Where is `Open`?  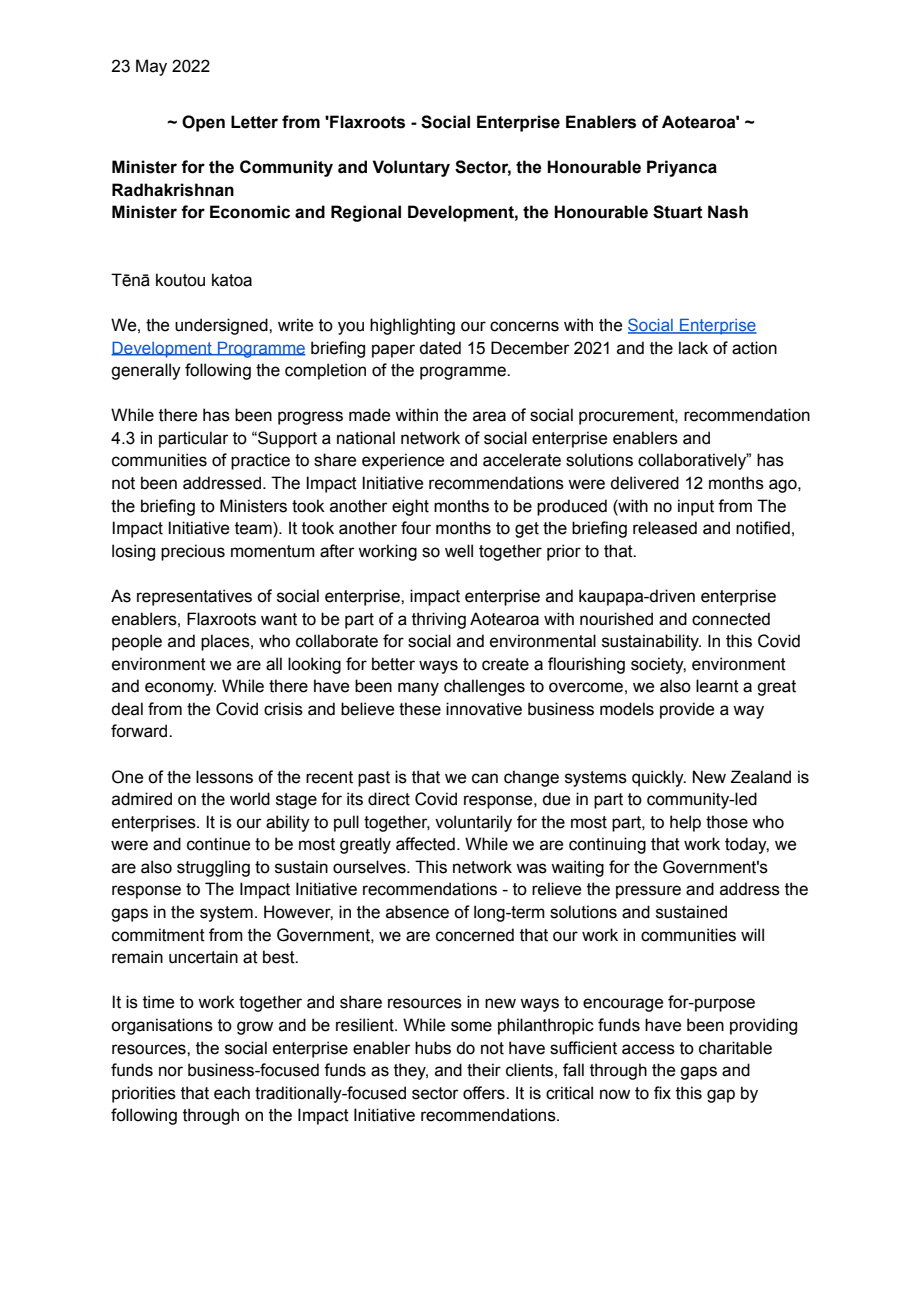 Open is located at coordinates (203, 123).
